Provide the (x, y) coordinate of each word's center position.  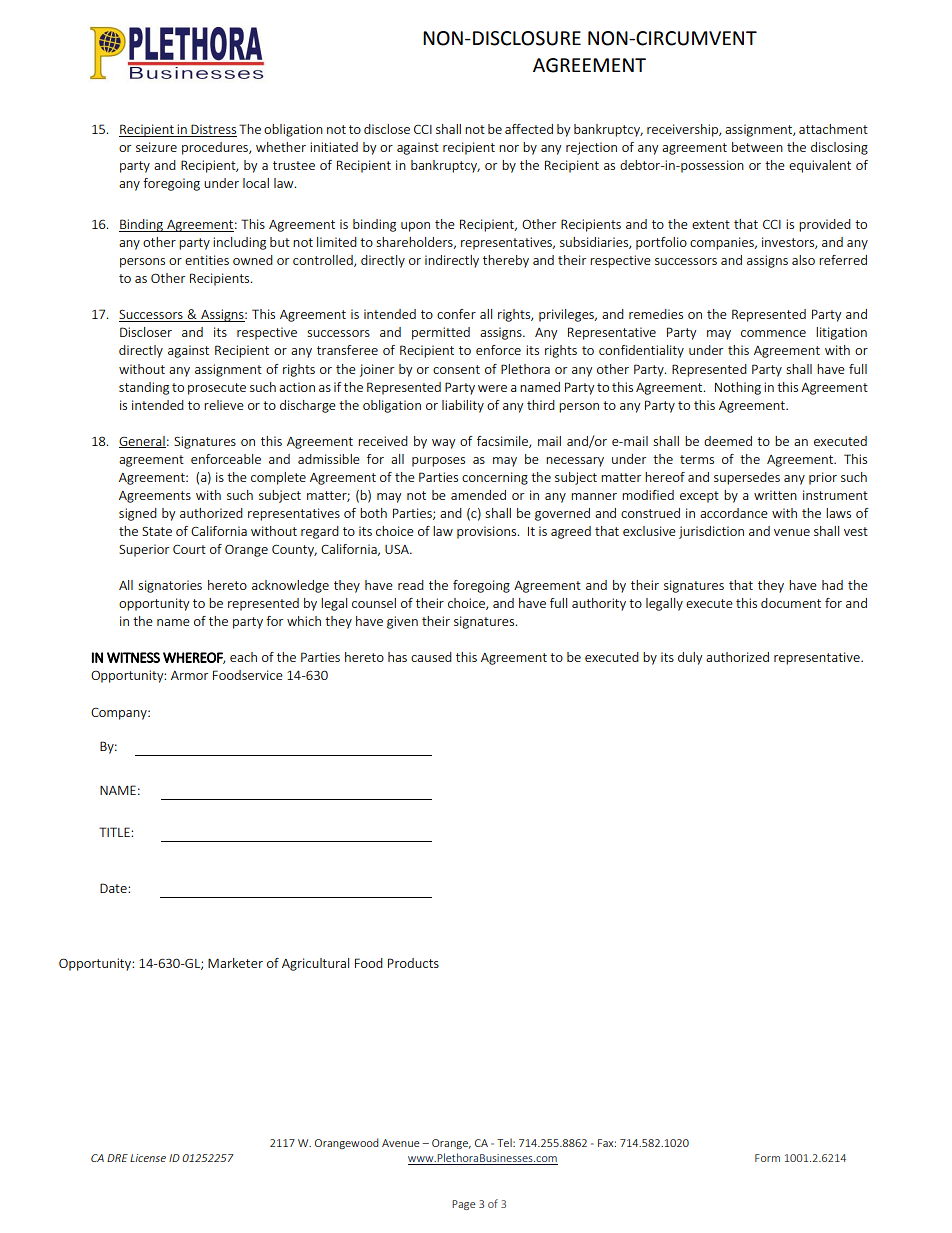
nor (509, 148)
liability (463, 406)
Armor (189, 675)
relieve (224, 405)
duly (690, 658)
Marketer (235, 963)
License (148, 1158)
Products (413, 963)
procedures (216, 148)
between (757, 147)
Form (767, 1158)
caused (431, 657)
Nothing (738, 388)
